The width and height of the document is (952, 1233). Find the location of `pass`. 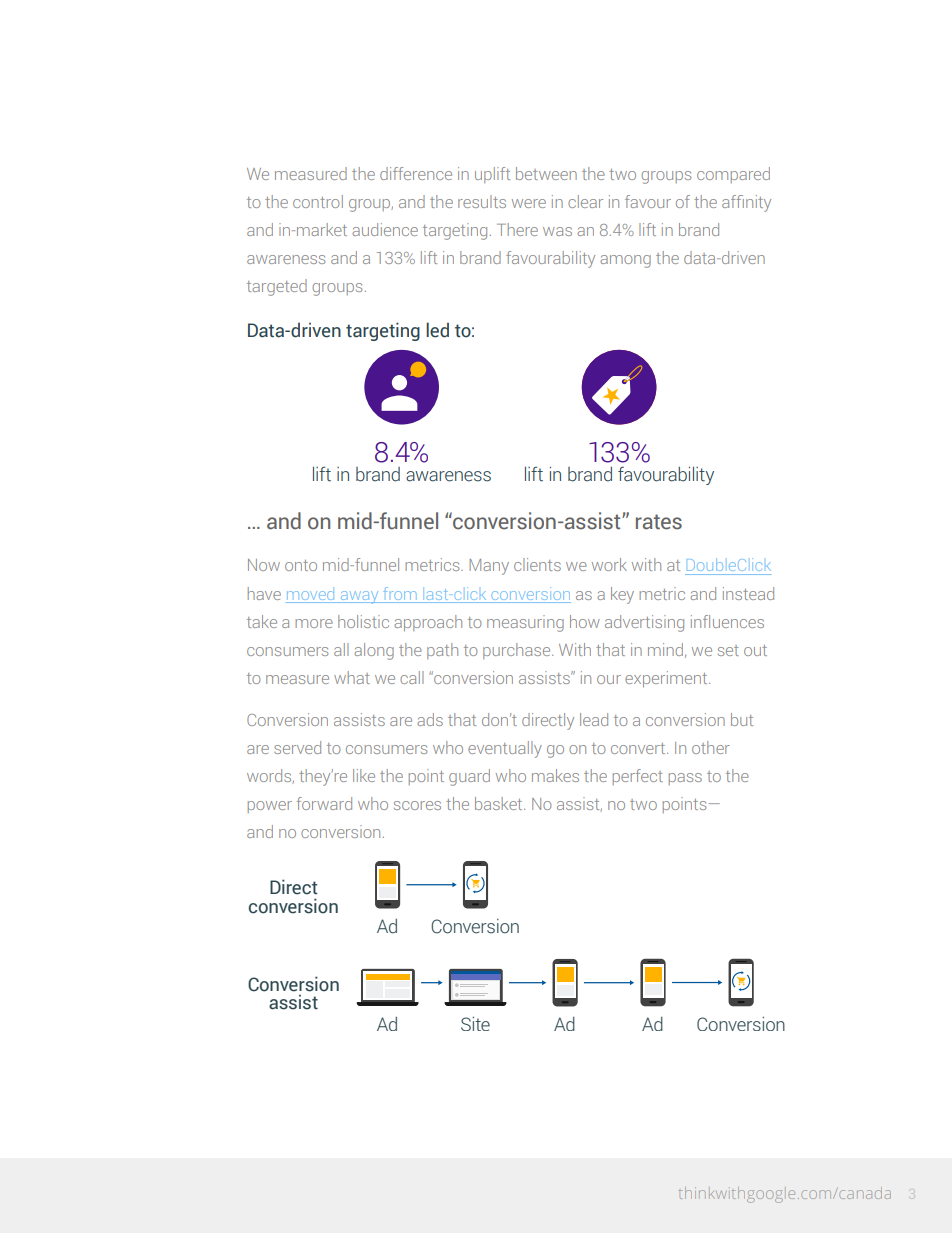

pass is located at coordinates (685, 779).
